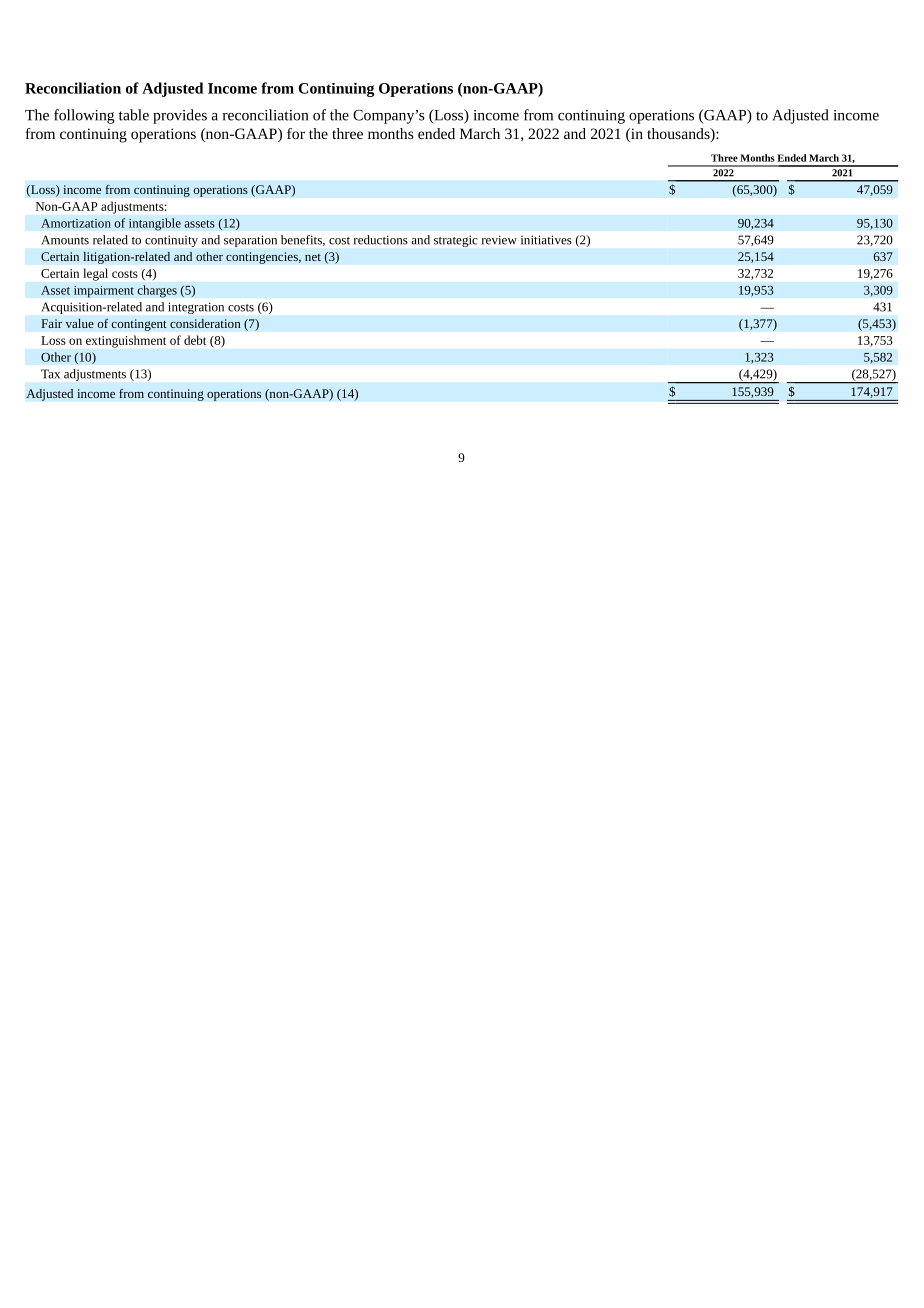 The height and width of the screenshot is (1308, 924). Describe the element at coordinates (65, 240) in the screenshot. I see `Amounts` at that location.
